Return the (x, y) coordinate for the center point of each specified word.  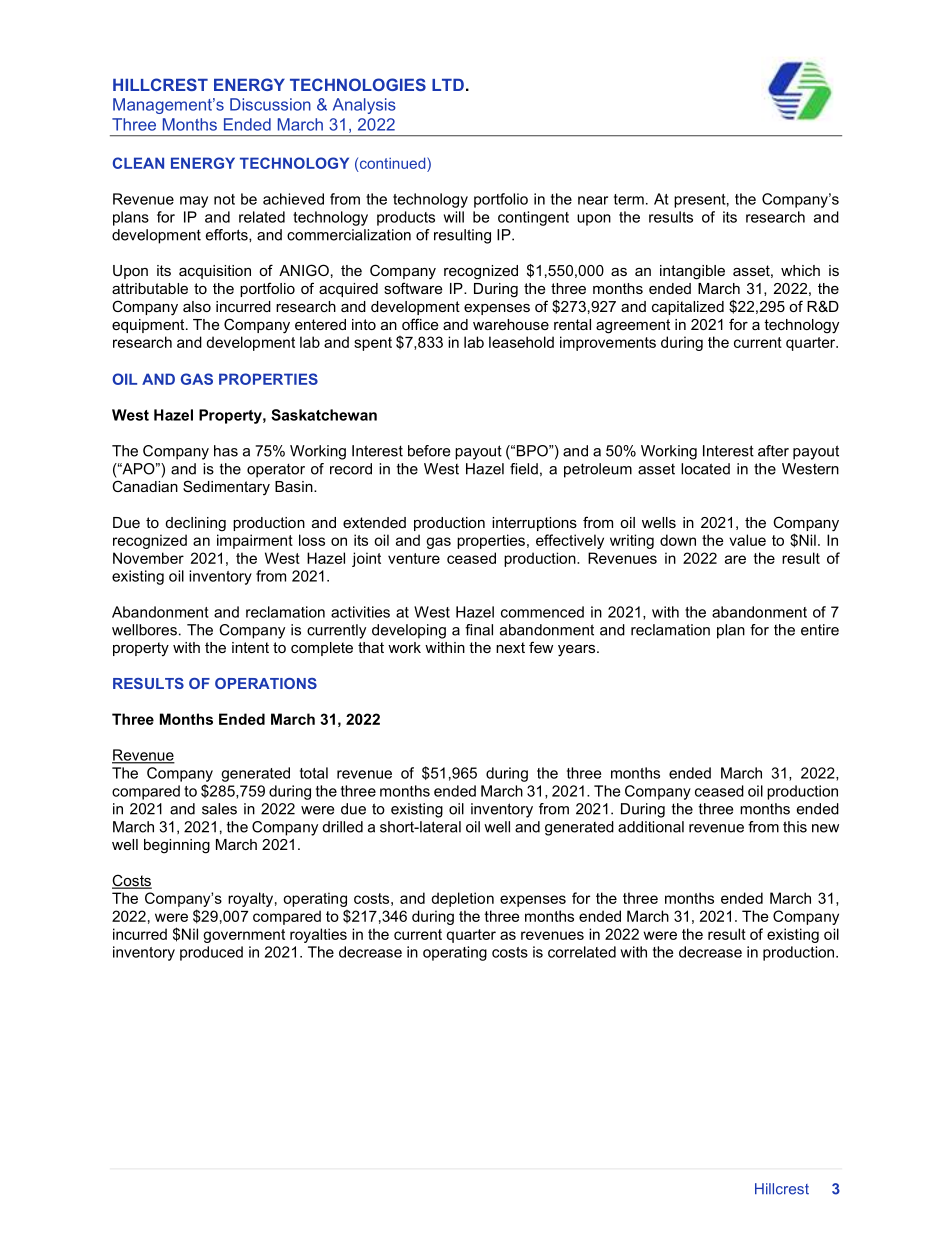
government (244, 936)
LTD (448, 85)
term (629, 199)
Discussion (270, 104)
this (795, 827)
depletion (462, 899)
